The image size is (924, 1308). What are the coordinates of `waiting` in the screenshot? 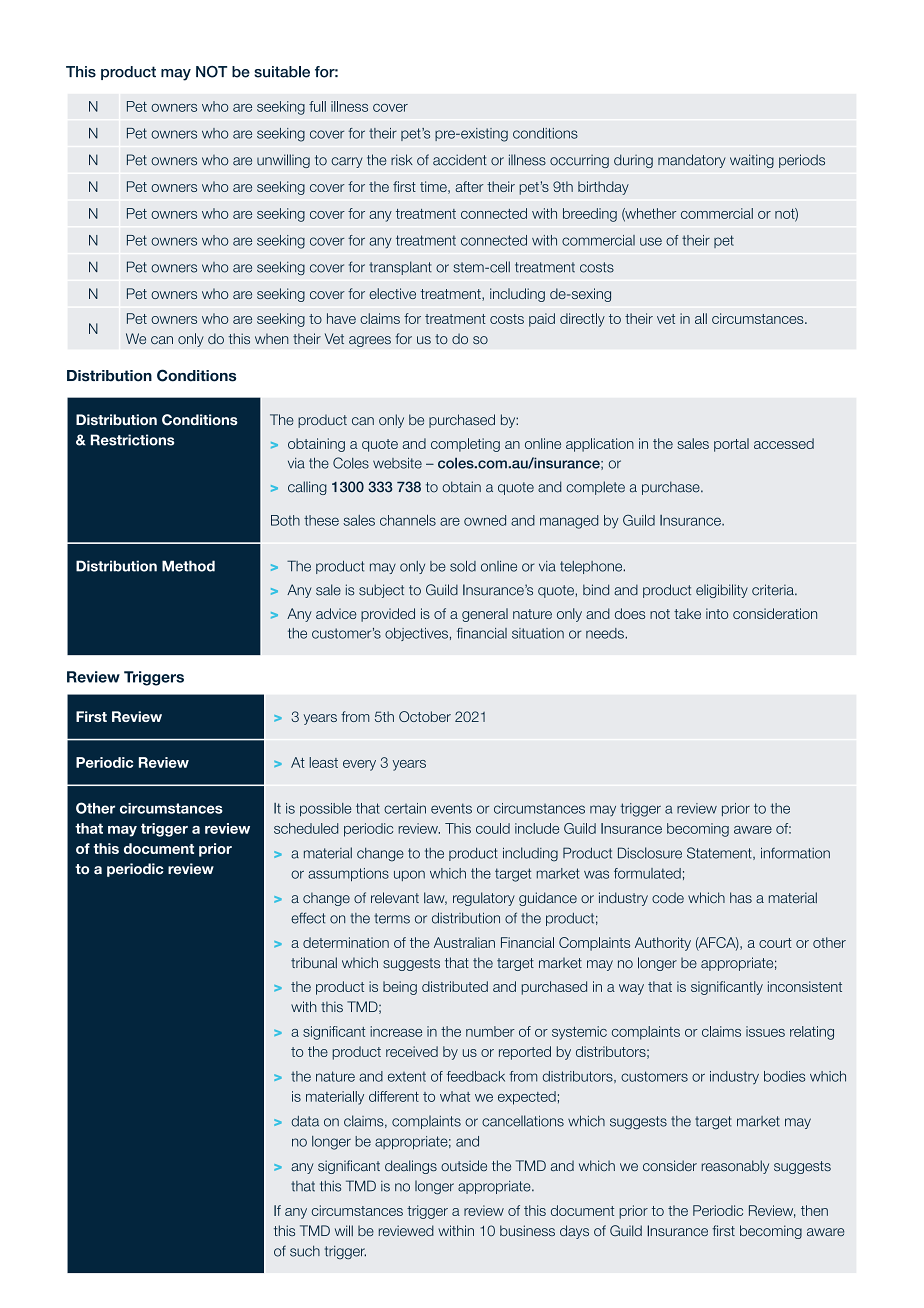 It's located at (752, 161).
